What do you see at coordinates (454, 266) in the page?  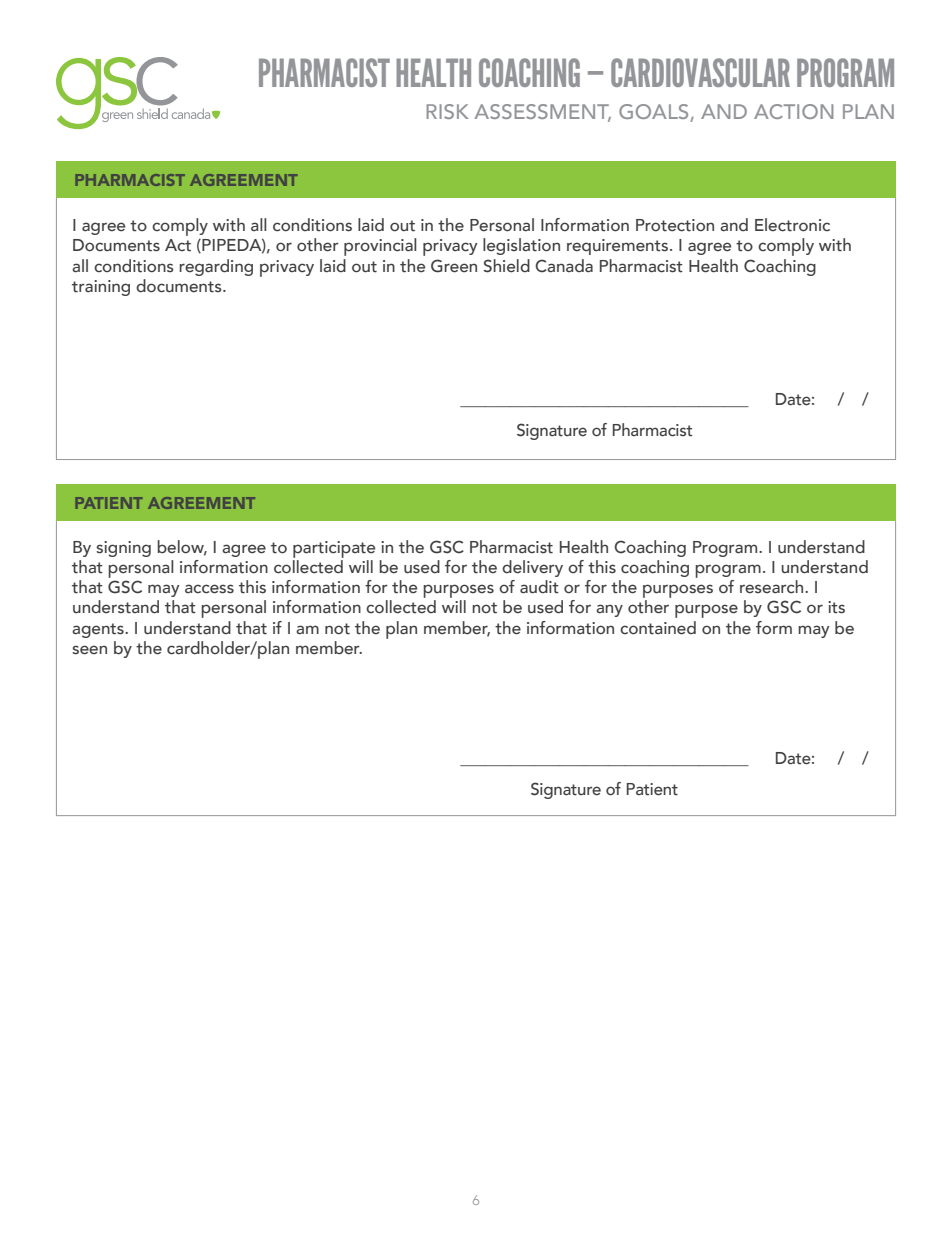 I see `Green` at bounding box center [454, 266].
